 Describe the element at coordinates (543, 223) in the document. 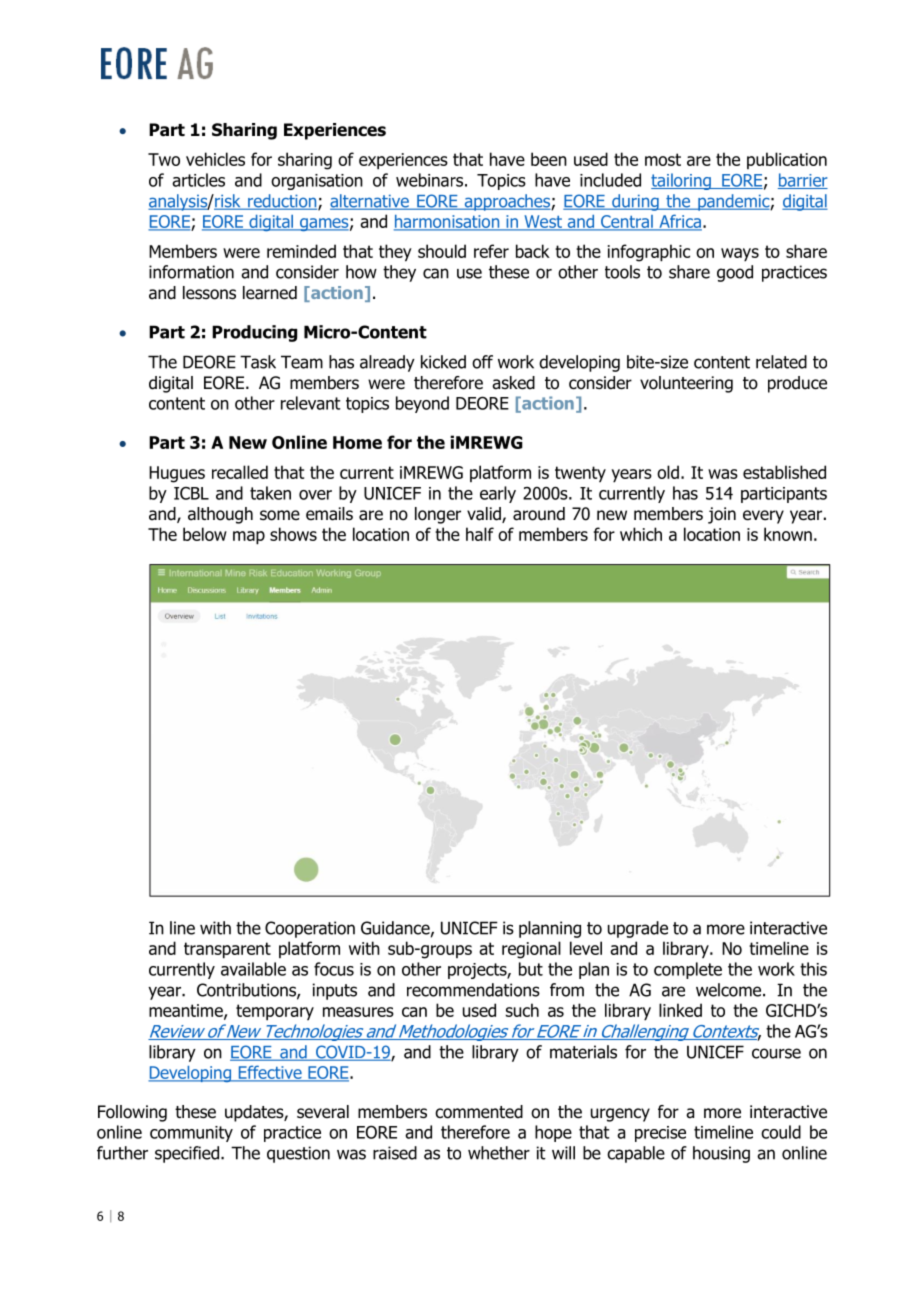

I see `West` at that location.
